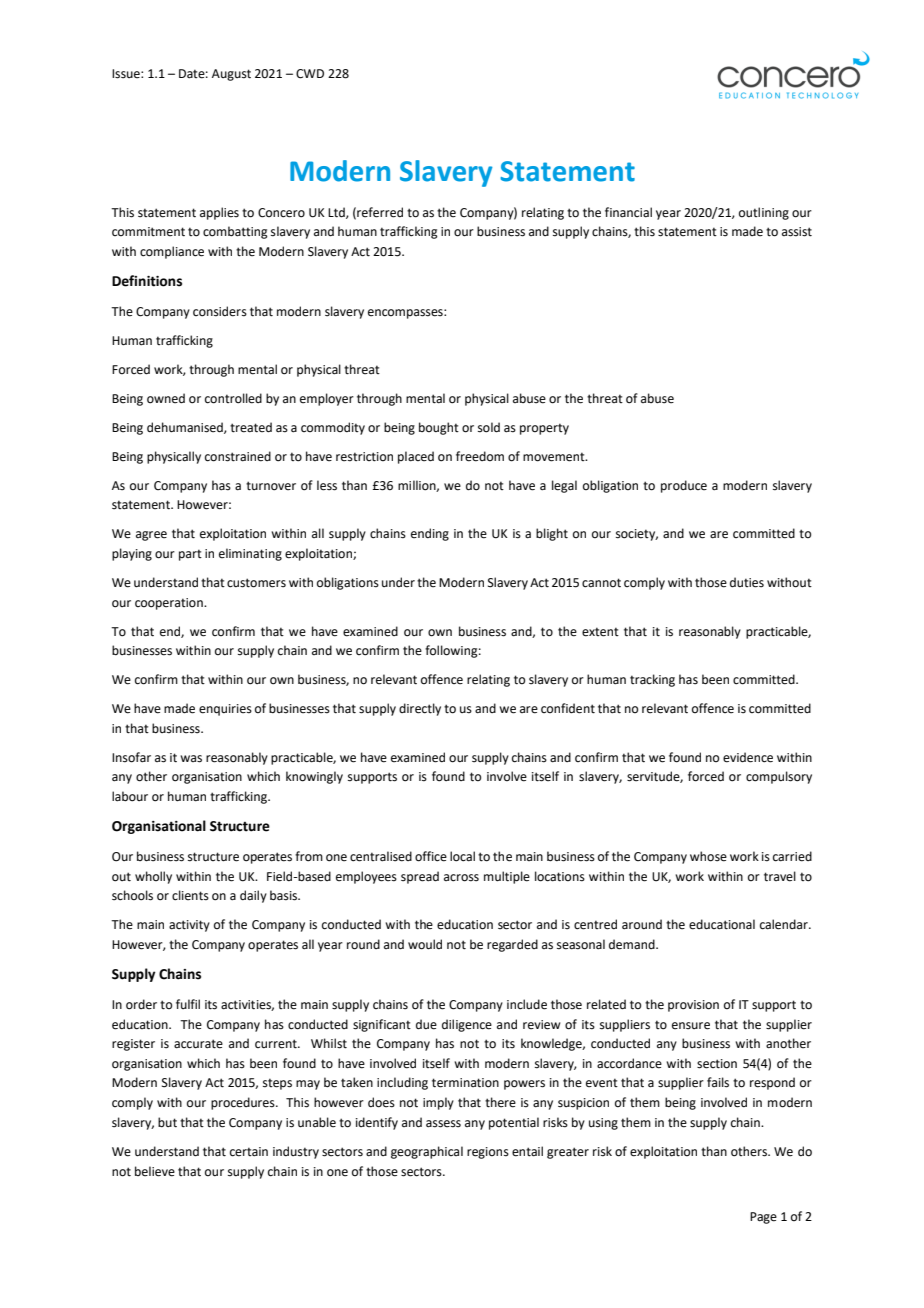 The width and height of the screenshot is (924, 1308). What do you see at coordinates (764, 213) in the screenshot?
I see `outlining` at bounding box center [764, 213].
